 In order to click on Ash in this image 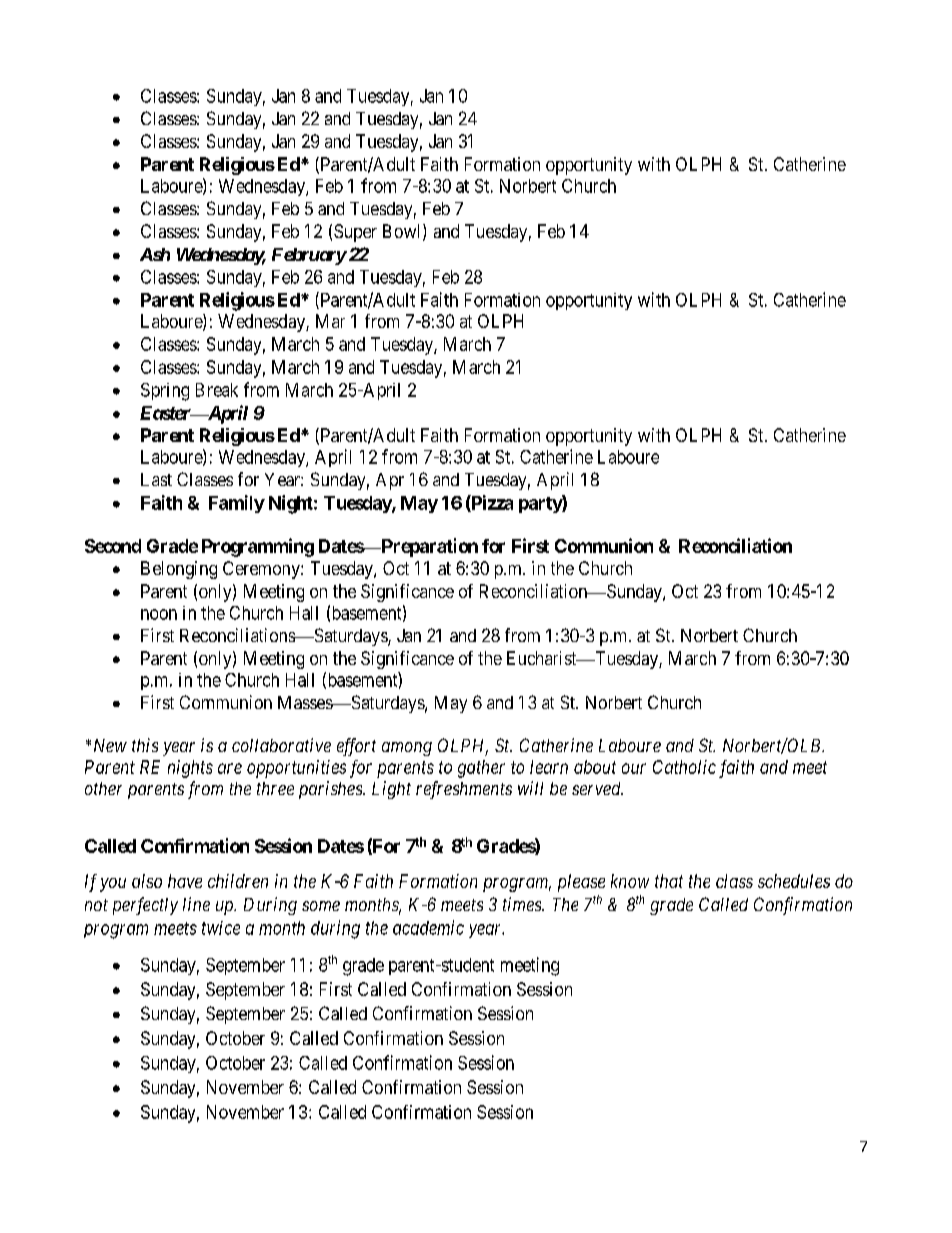, I will do `click(155, 254)`.
